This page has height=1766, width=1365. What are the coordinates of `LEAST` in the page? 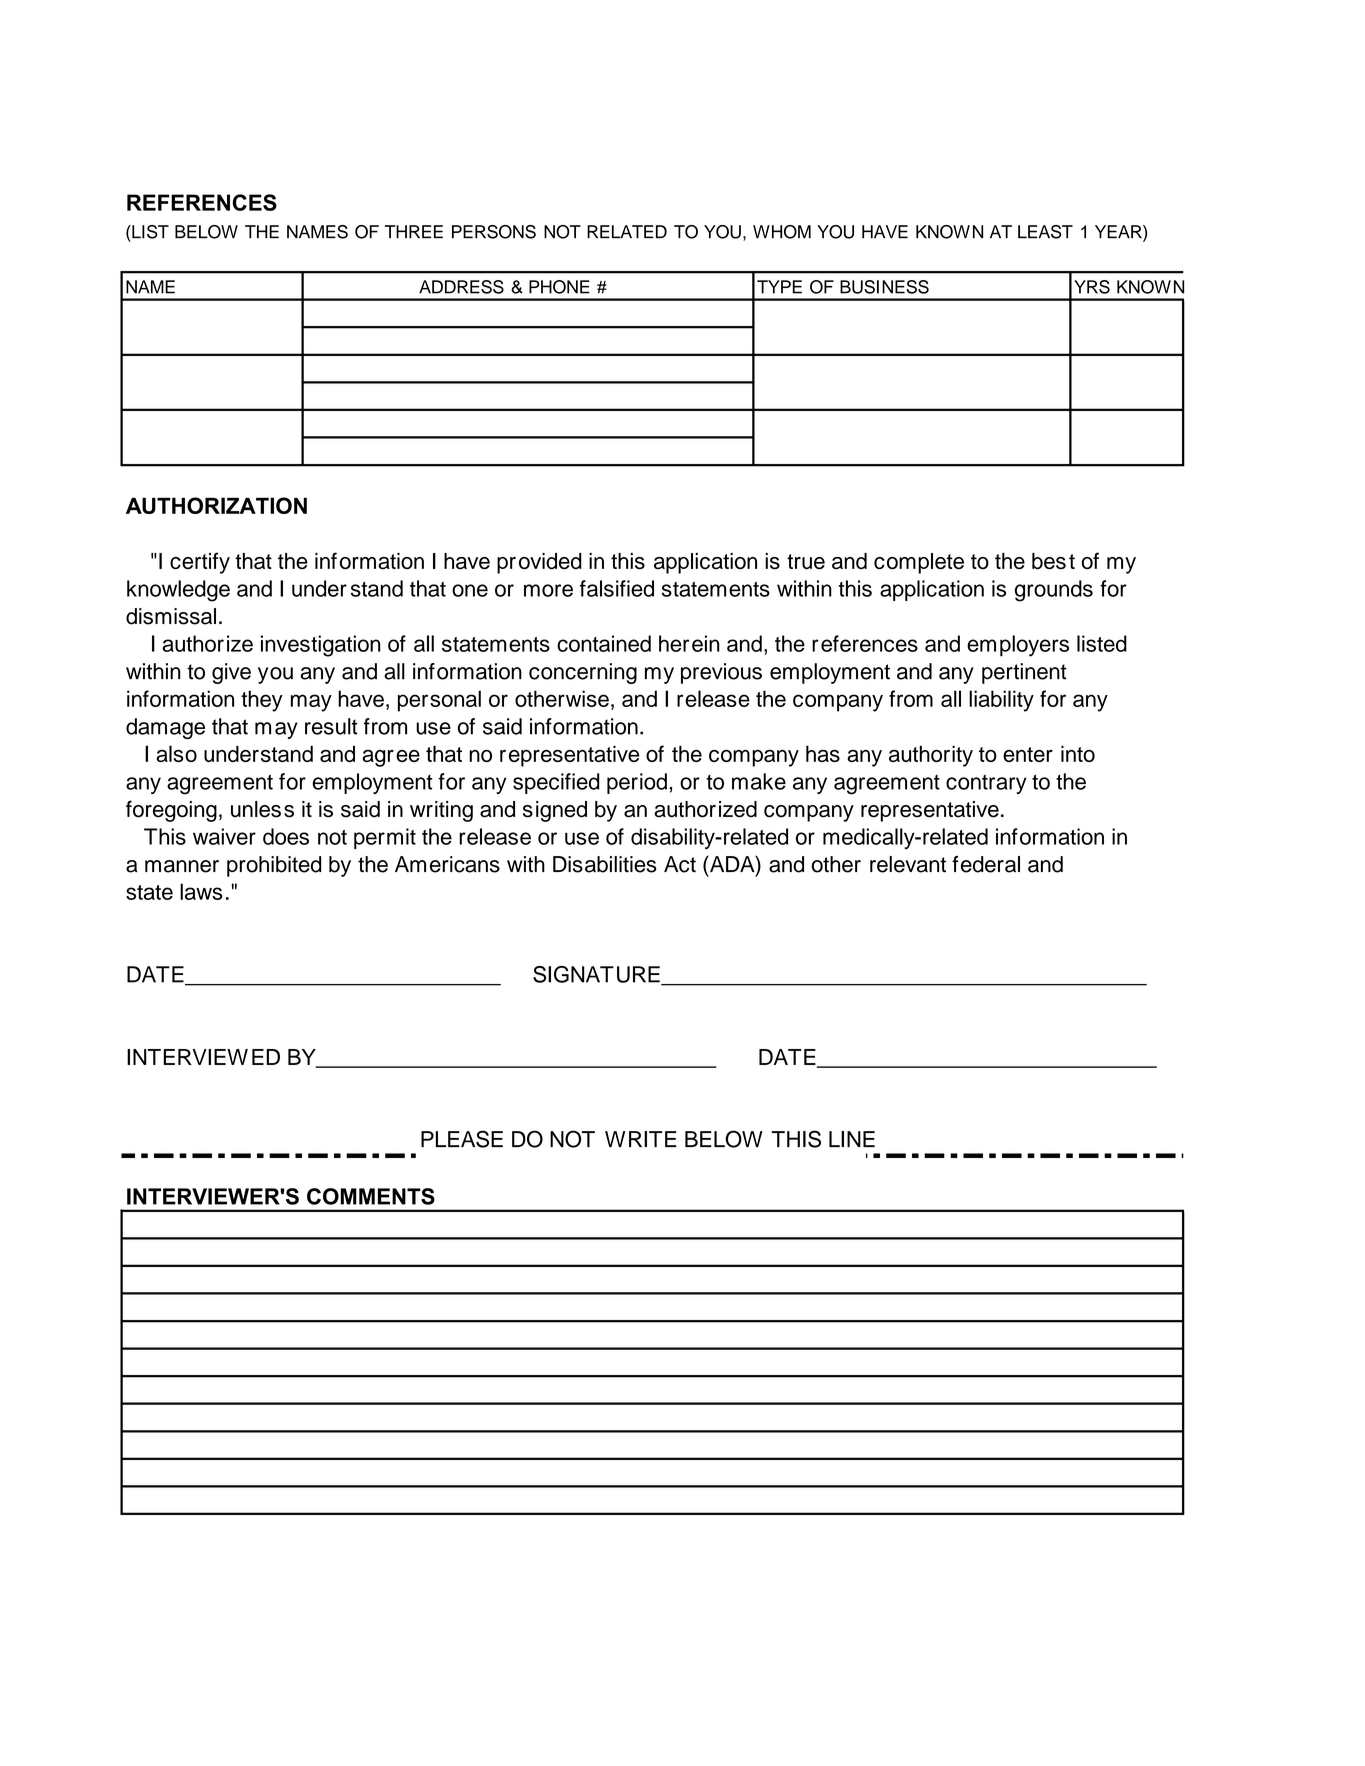 It's located at (1045, 232).
